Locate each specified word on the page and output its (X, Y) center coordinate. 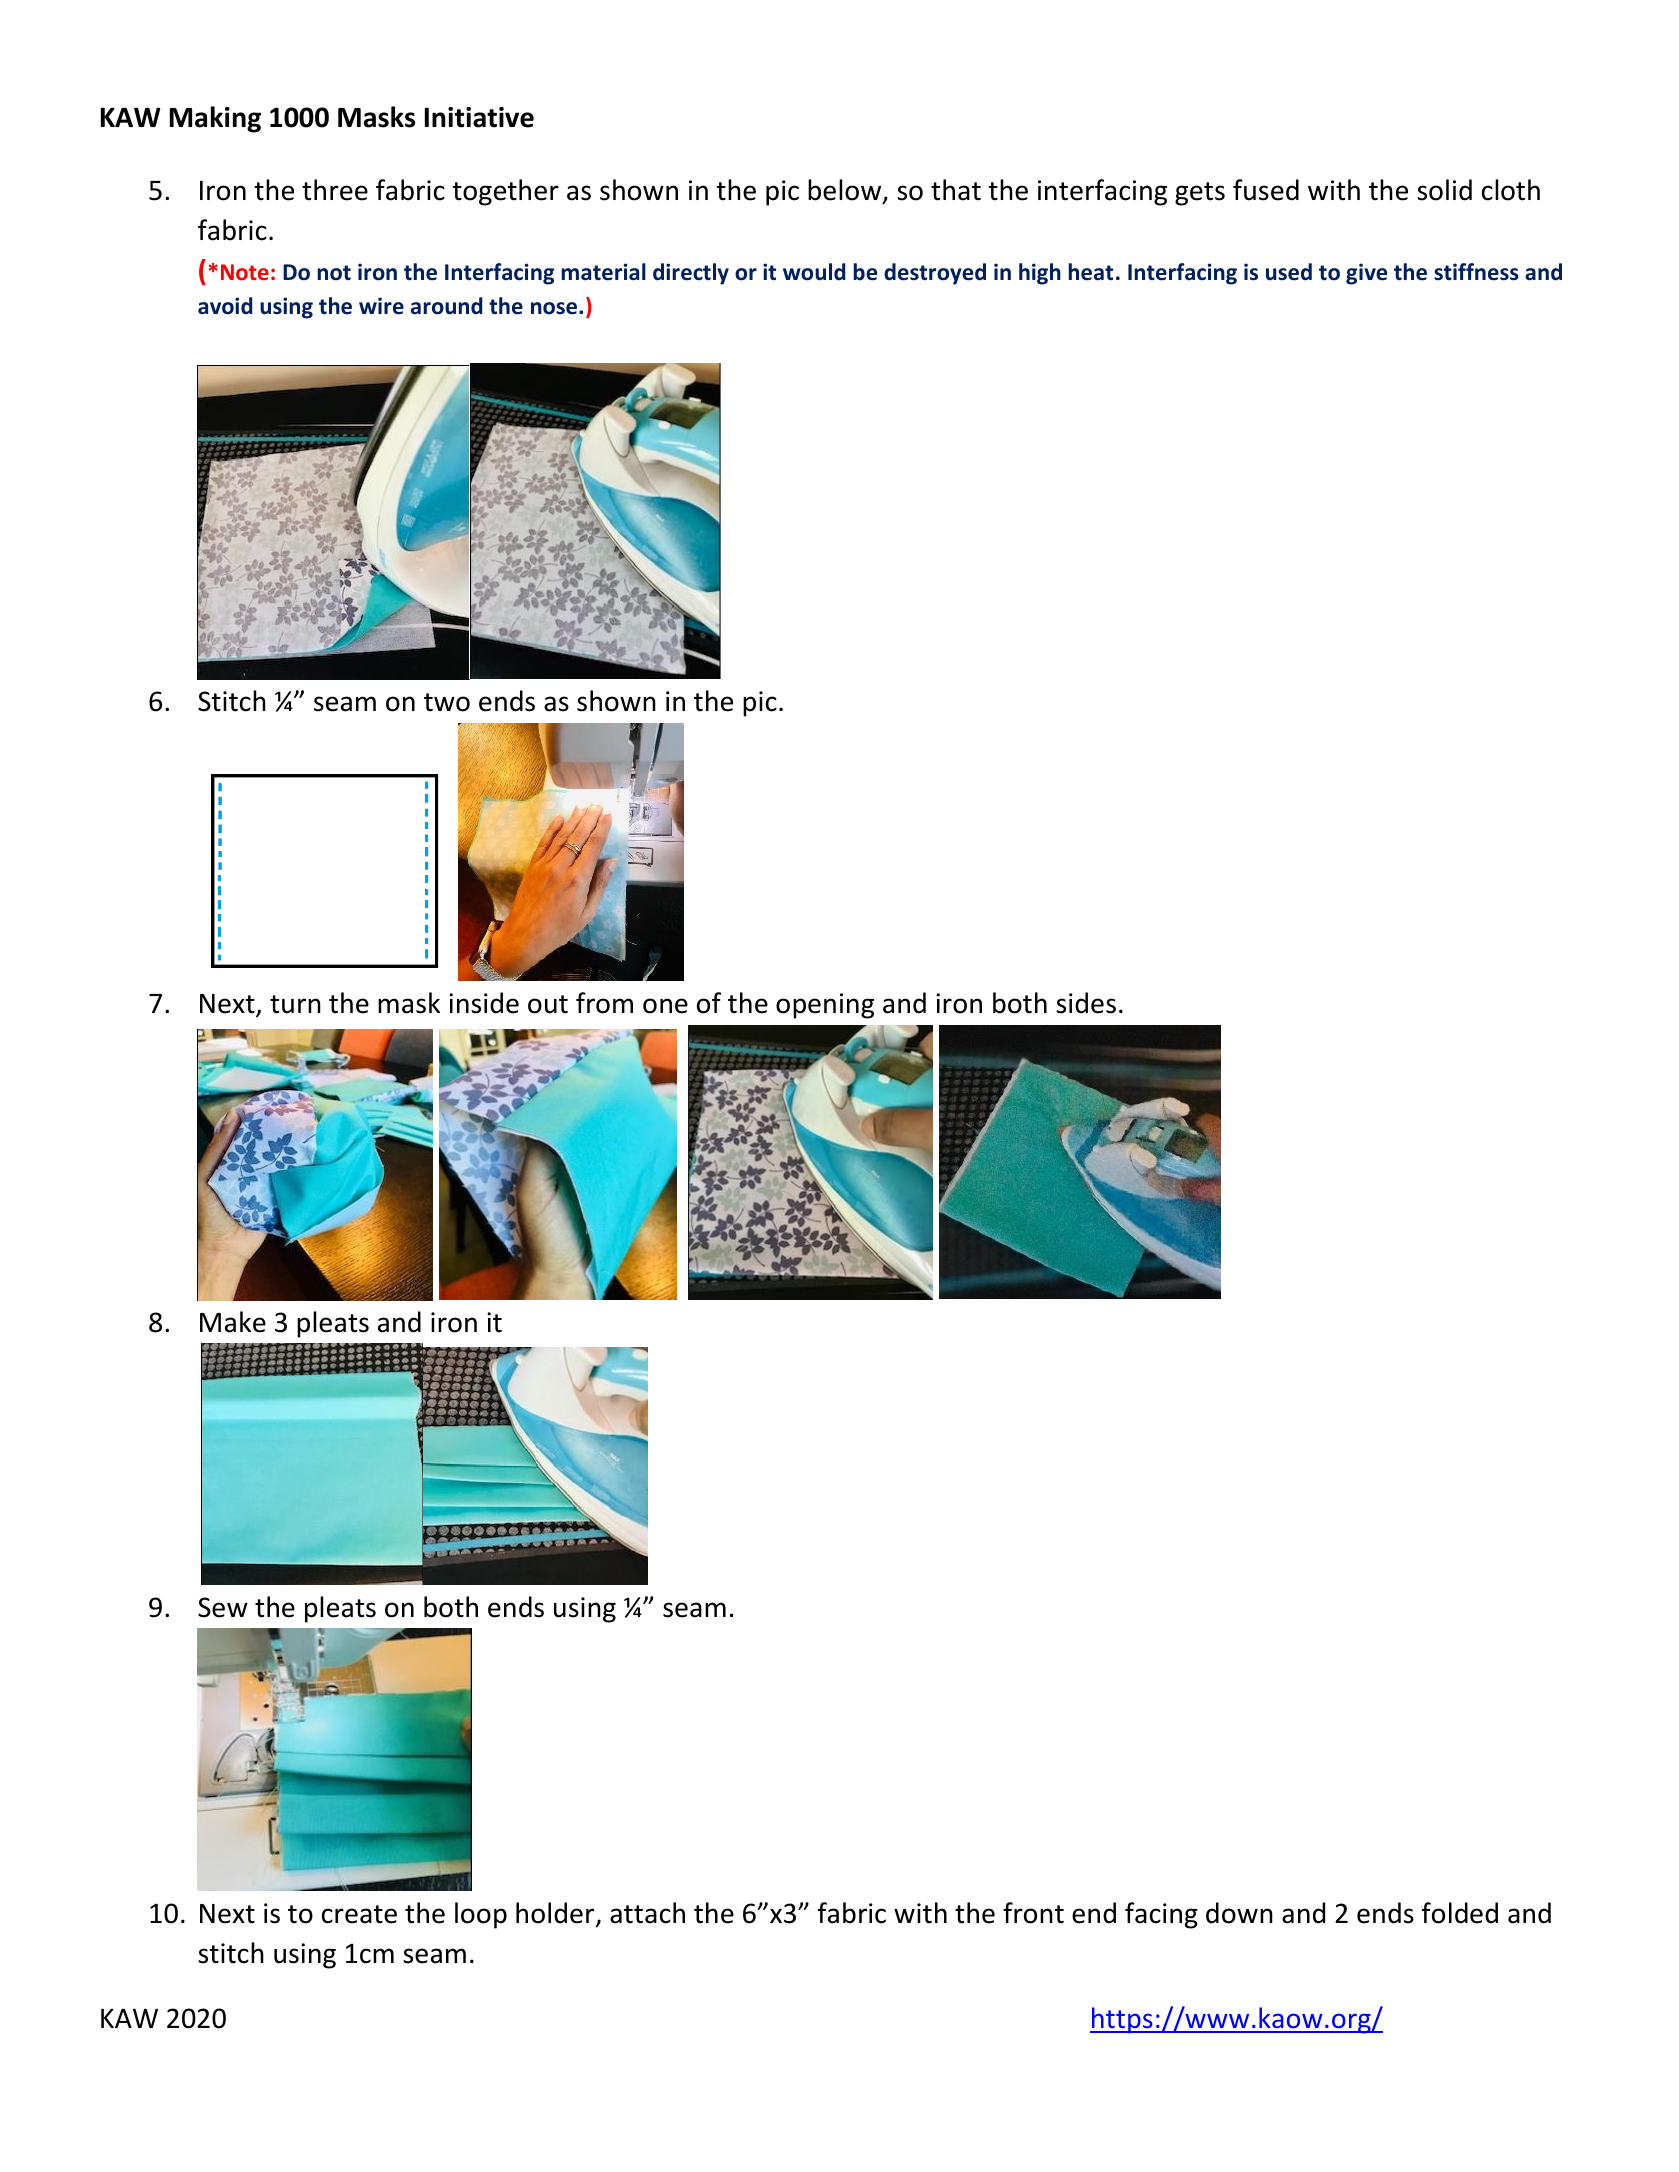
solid (1444, 190)
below (846, 191)
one (665, 1006)
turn (295, 1004)
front (1033, 1913)
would (814, 272)
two (447, 702)
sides (1086, 1003)
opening (825, 1006)
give (1366, 274)
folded (1460, 1913)
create (359, 1914)
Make (233, 1322)
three (335, 190)
